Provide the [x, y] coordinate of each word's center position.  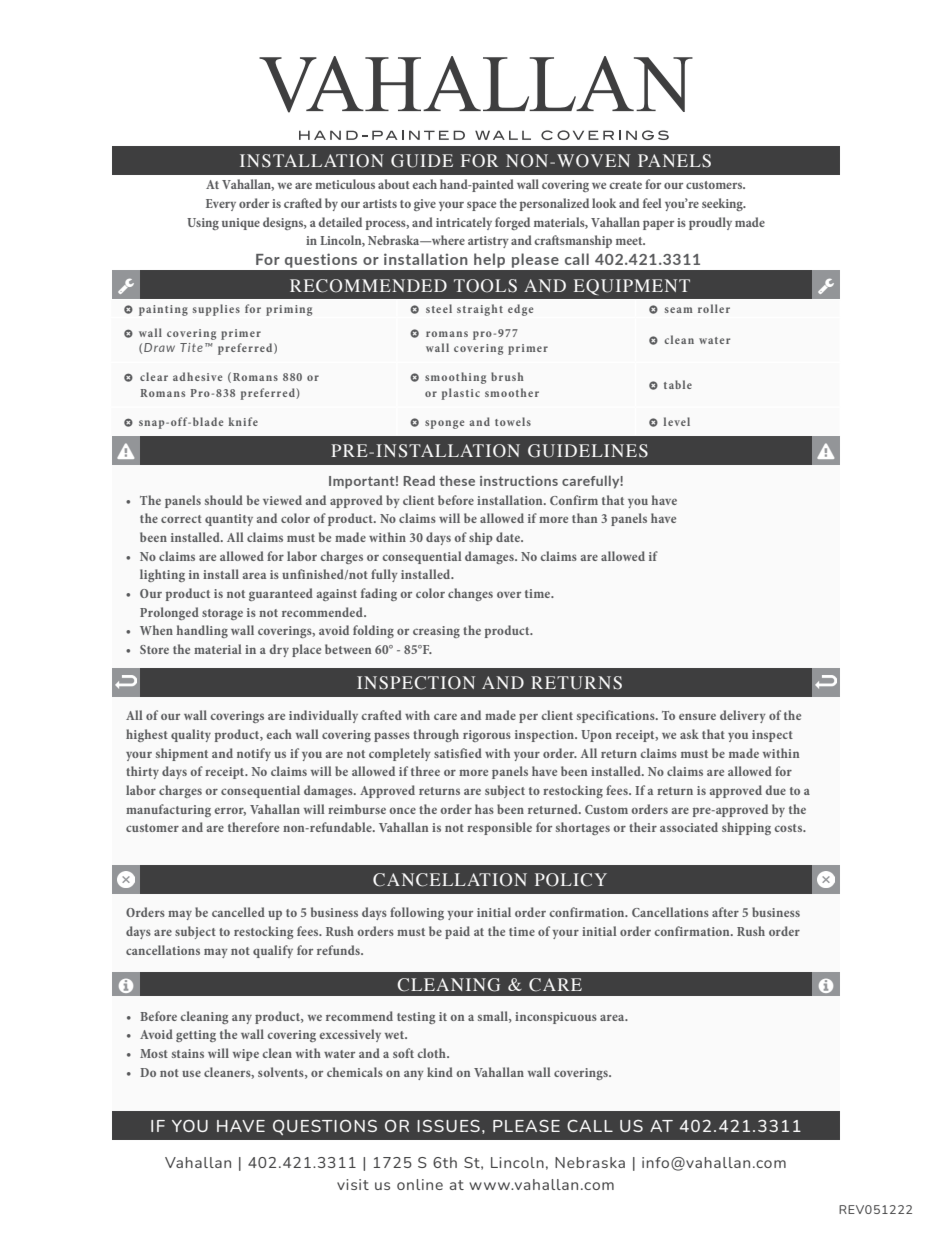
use [191, 1073]
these [457, 480]
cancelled [238, 912]
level [676, 421]
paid [457, 932]
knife [243, 421]
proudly [710, 223]
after [725, 912]
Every [221, 205]
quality [191, 735]
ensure [697, 716]
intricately [464, 223]
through [436, 735]
